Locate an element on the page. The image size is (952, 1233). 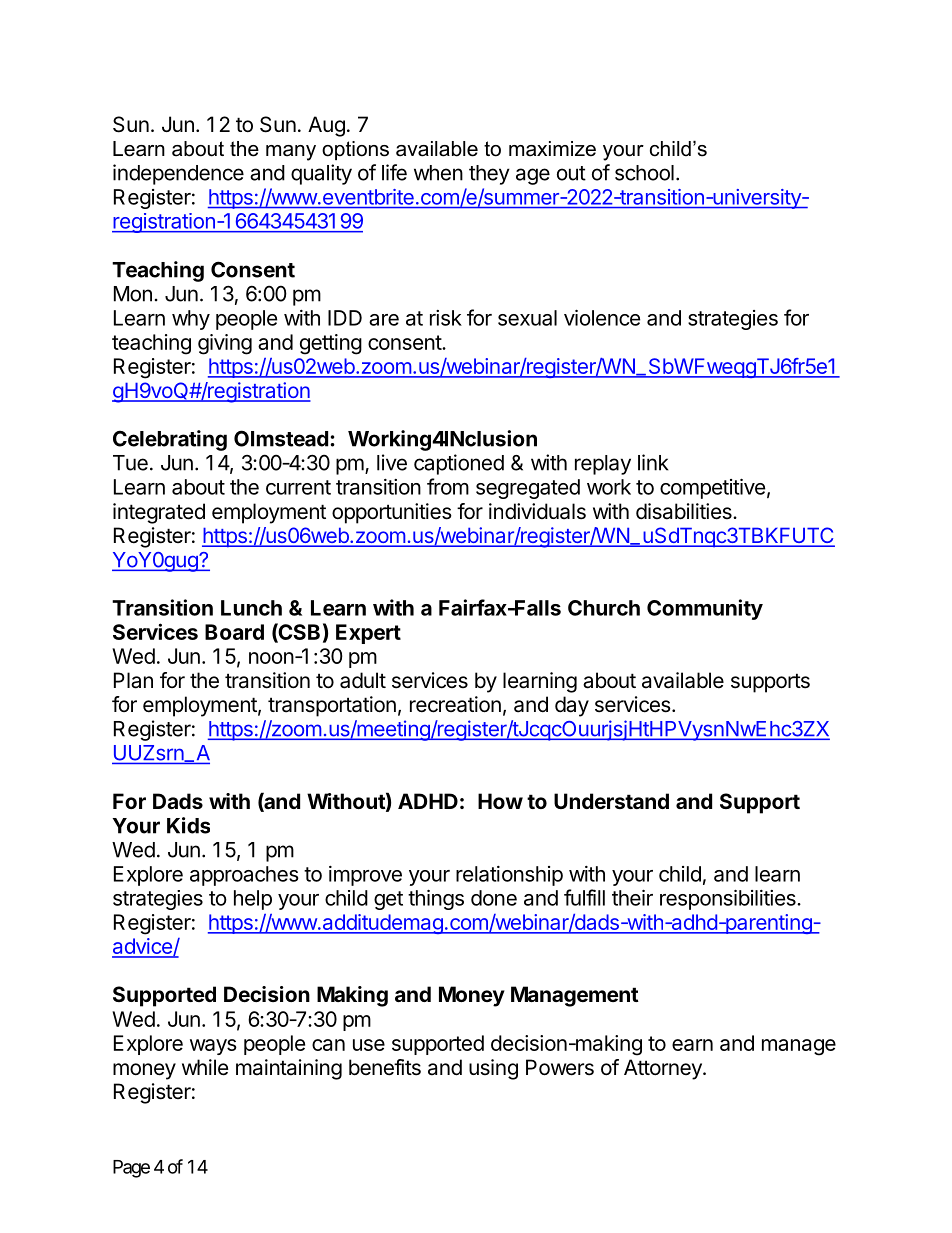
Expert is located at coordinates (368, 634).
